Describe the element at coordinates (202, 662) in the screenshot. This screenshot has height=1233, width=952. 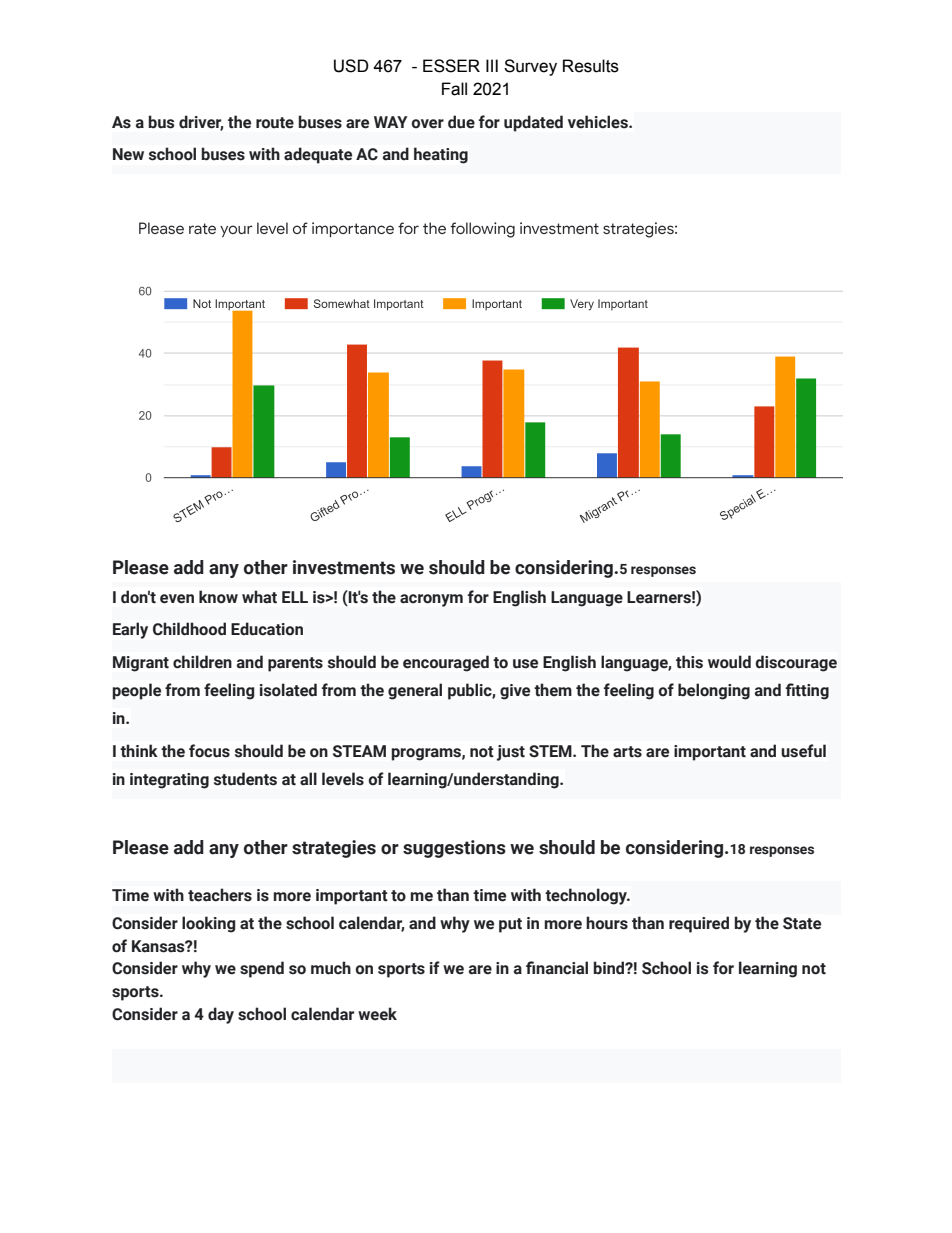
I see `children` at that location.
